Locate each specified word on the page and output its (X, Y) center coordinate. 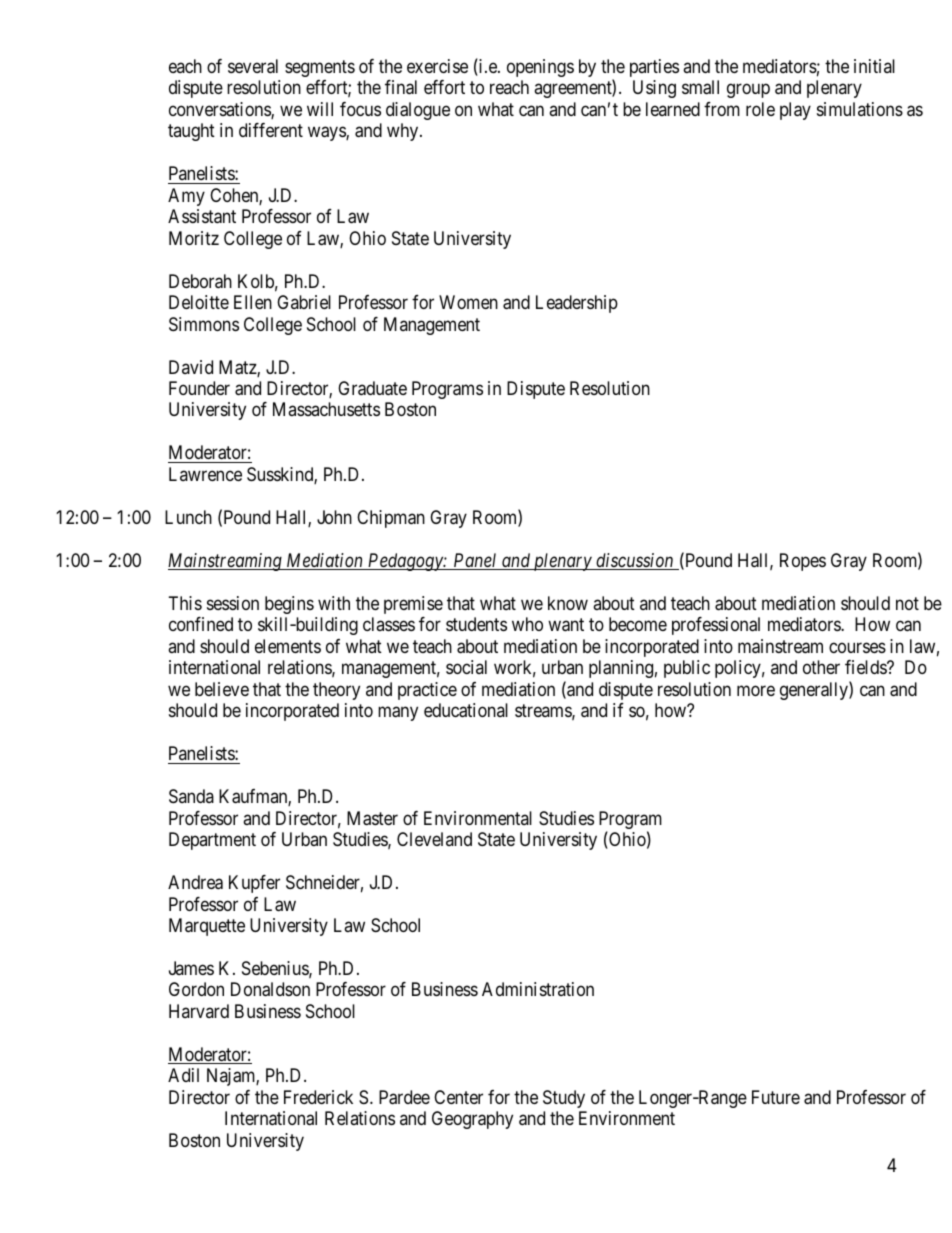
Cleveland (434, 839)
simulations (860, 109)
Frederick (318, 1097)
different (271, 130)
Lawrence (205, 474)
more (756, 690)
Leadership (577, 304)
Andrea (195, 882)
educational (466, 710)
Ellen (253, 302)
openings (540, 68)
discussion (635, 561)
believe (222, 689)
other (821, 667)
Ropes (803, 562)
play (795, 111)
